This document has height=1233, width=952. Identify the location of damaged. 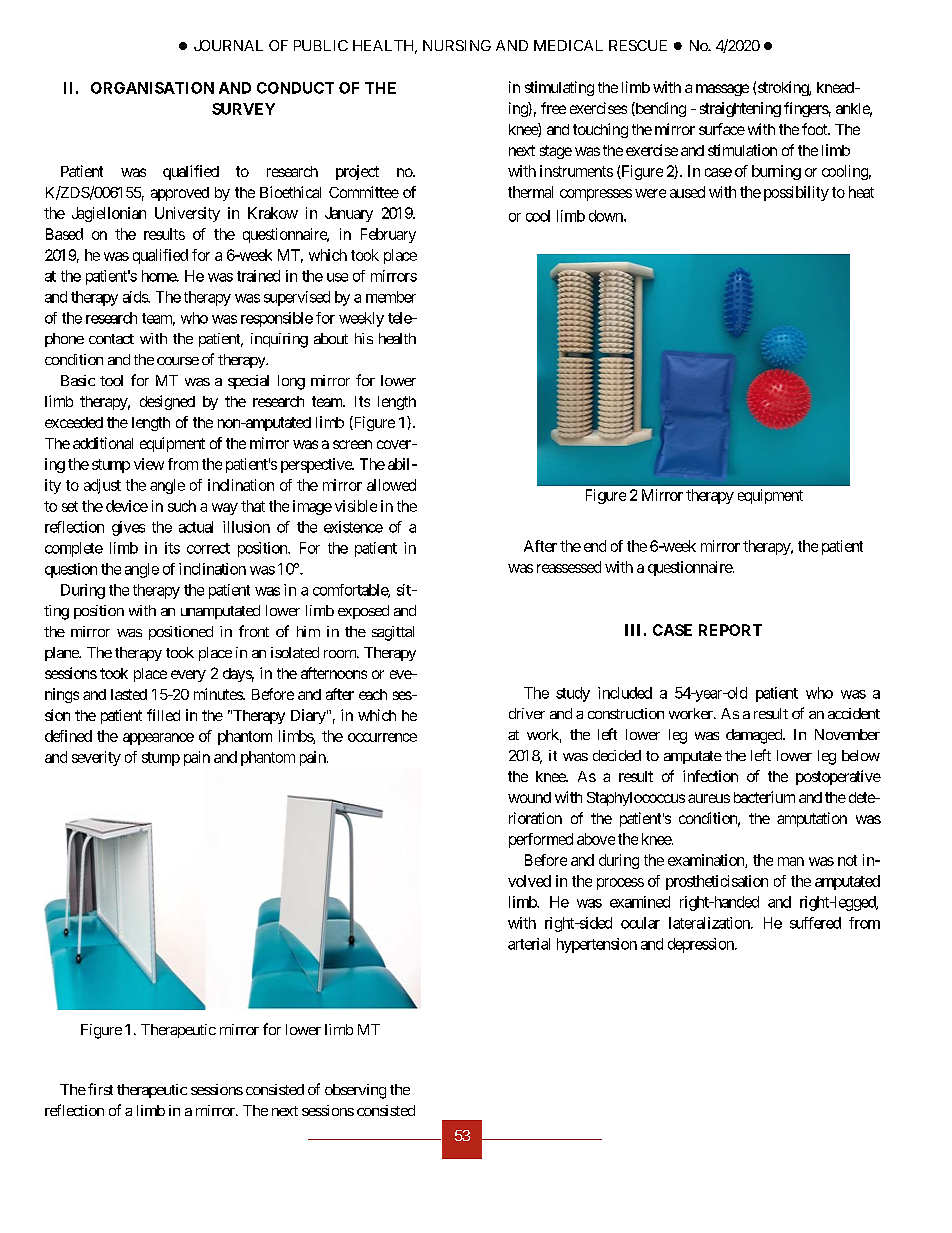
(755, 736).
